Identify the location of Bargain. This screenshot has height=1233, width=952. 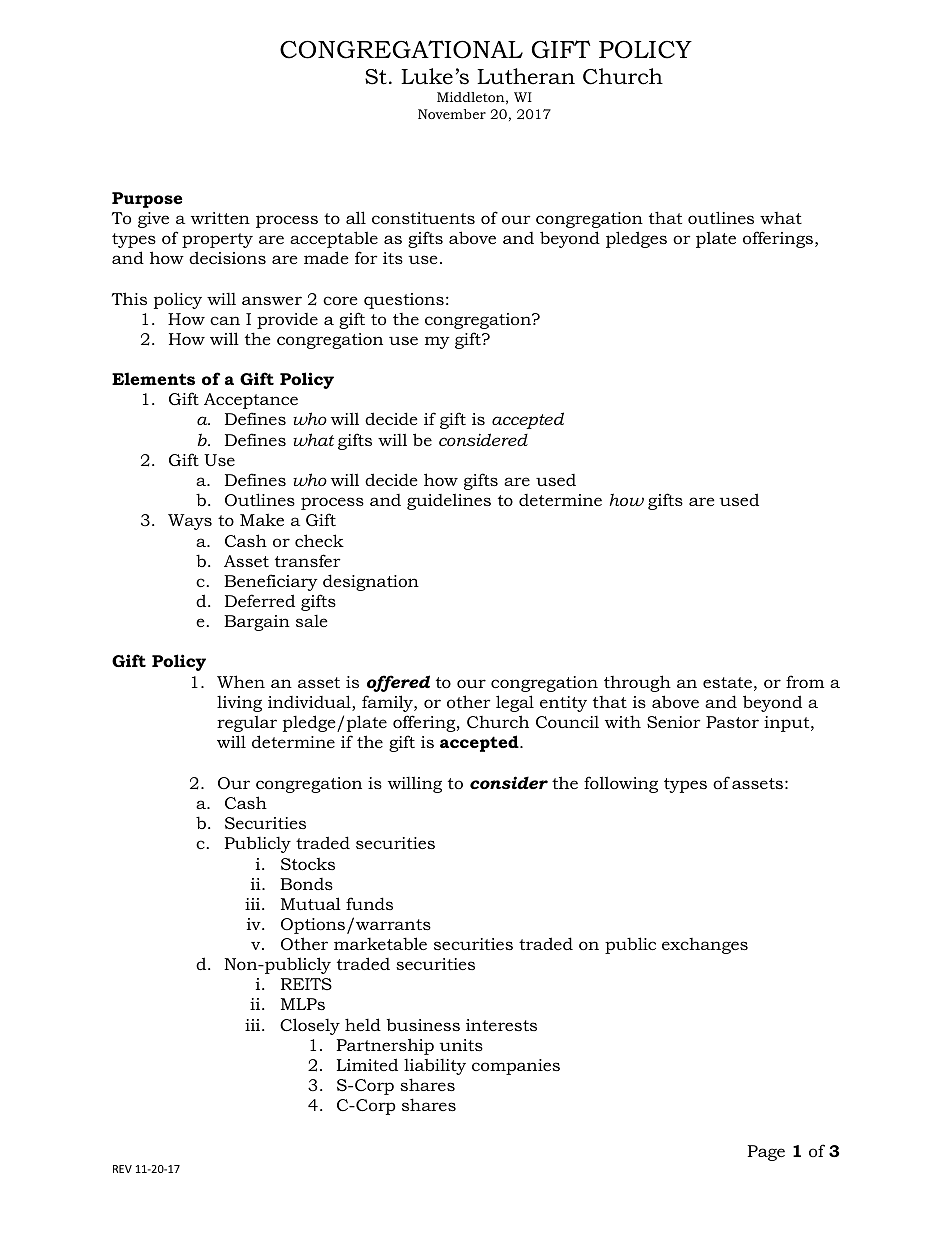
(257, 623).
